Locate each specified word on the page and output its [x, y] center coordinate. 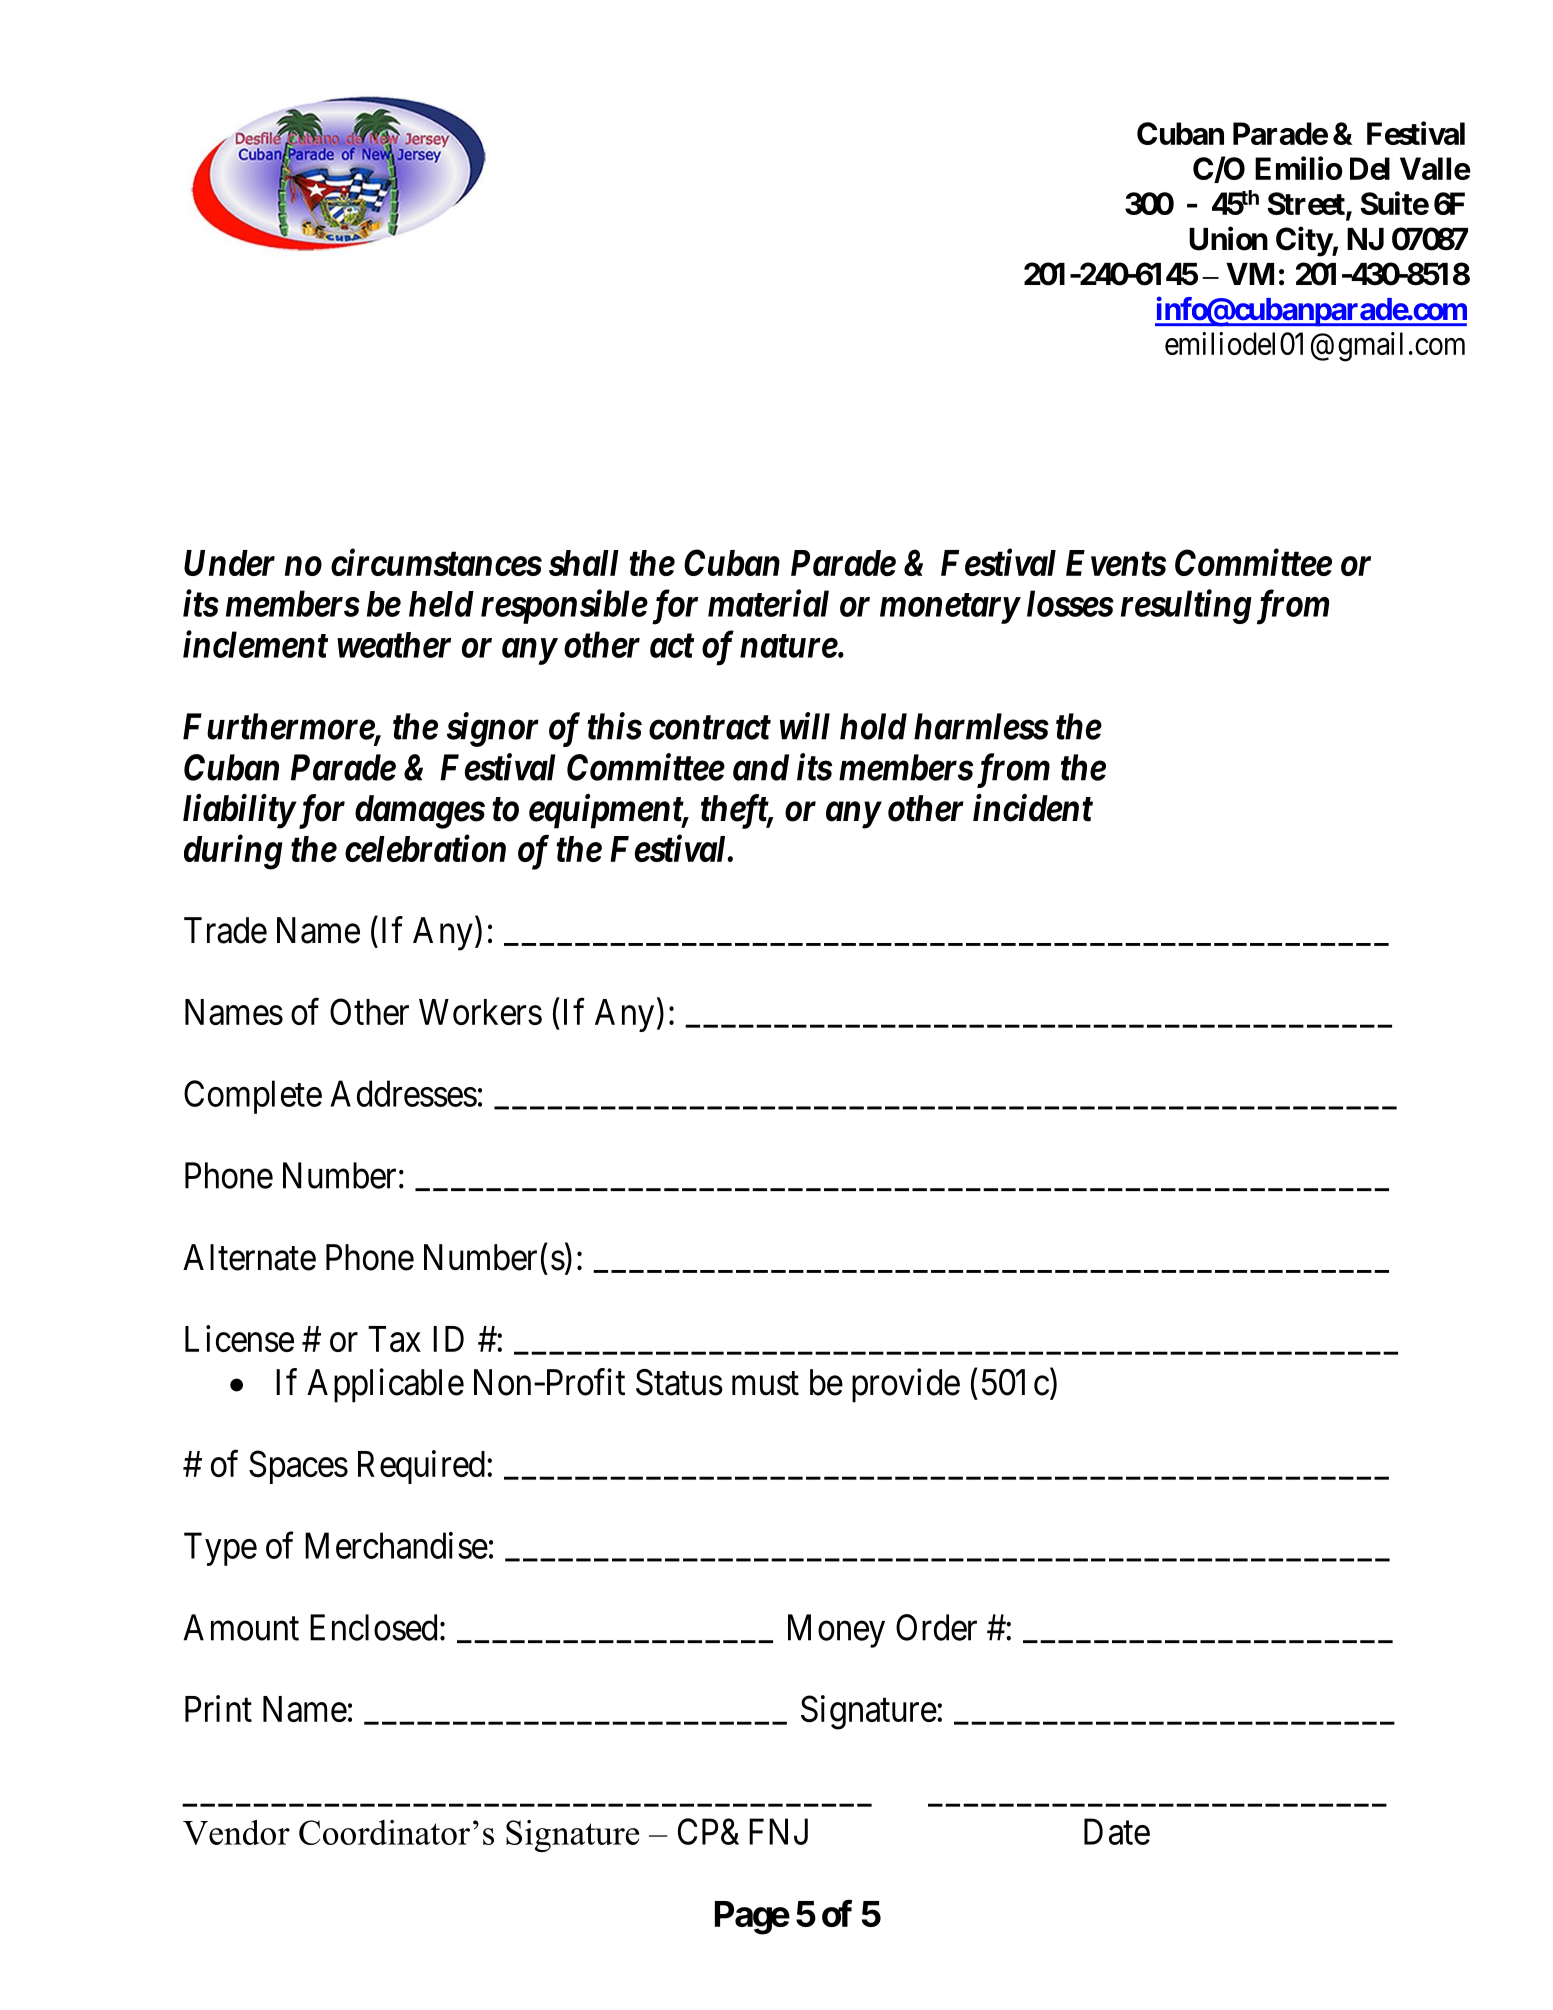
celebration [425, 848]
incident [1033, 808]
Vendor [236, 1832]
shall [584, 563]
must [765, 1384]
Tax [394, 1339]
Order [936, 1627]
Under [229, 563]
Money [836, 1631]
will [805, 726]
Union [1228, 238]
